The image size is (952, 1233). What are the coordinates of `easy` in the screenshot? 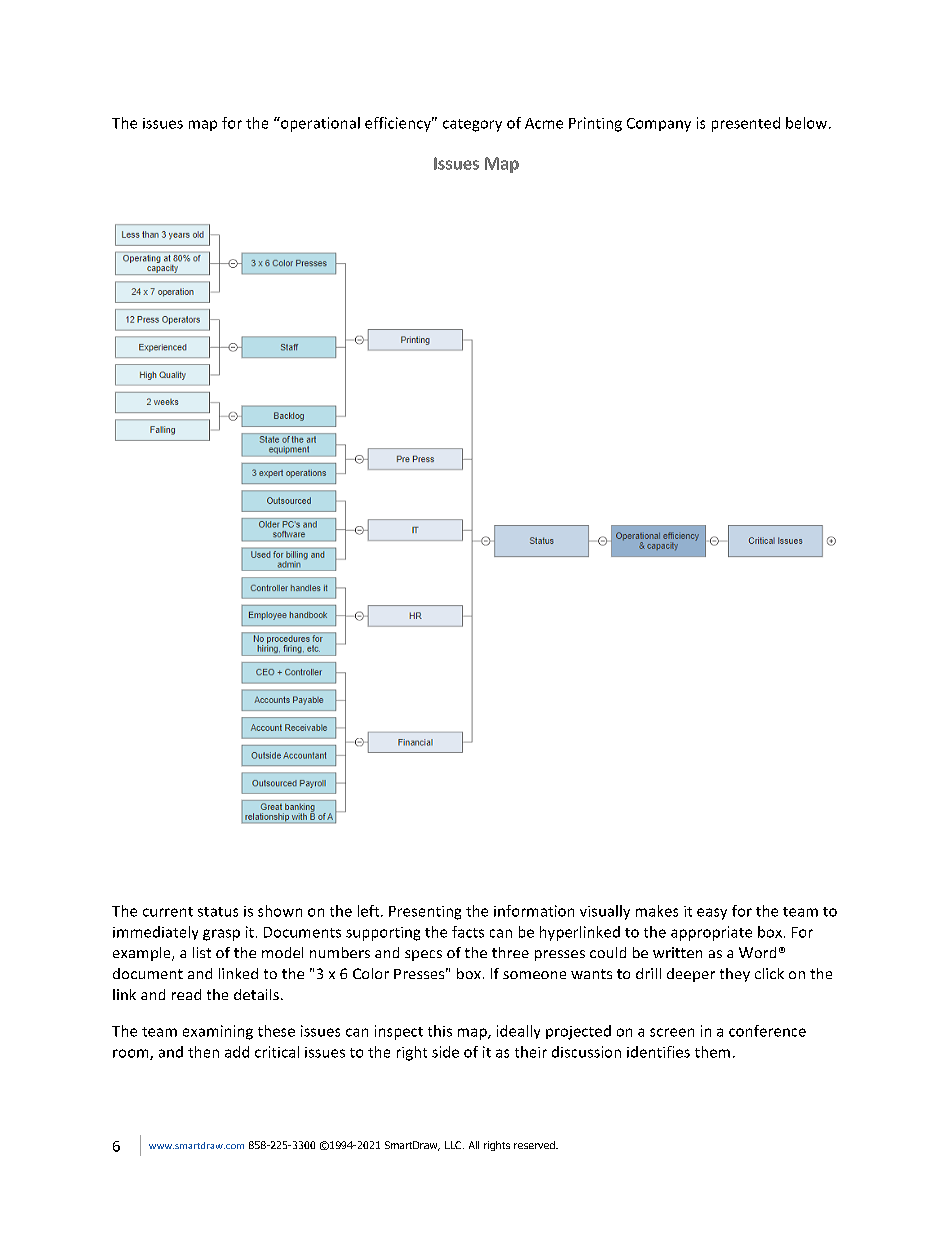 It's located at (712, 914).
